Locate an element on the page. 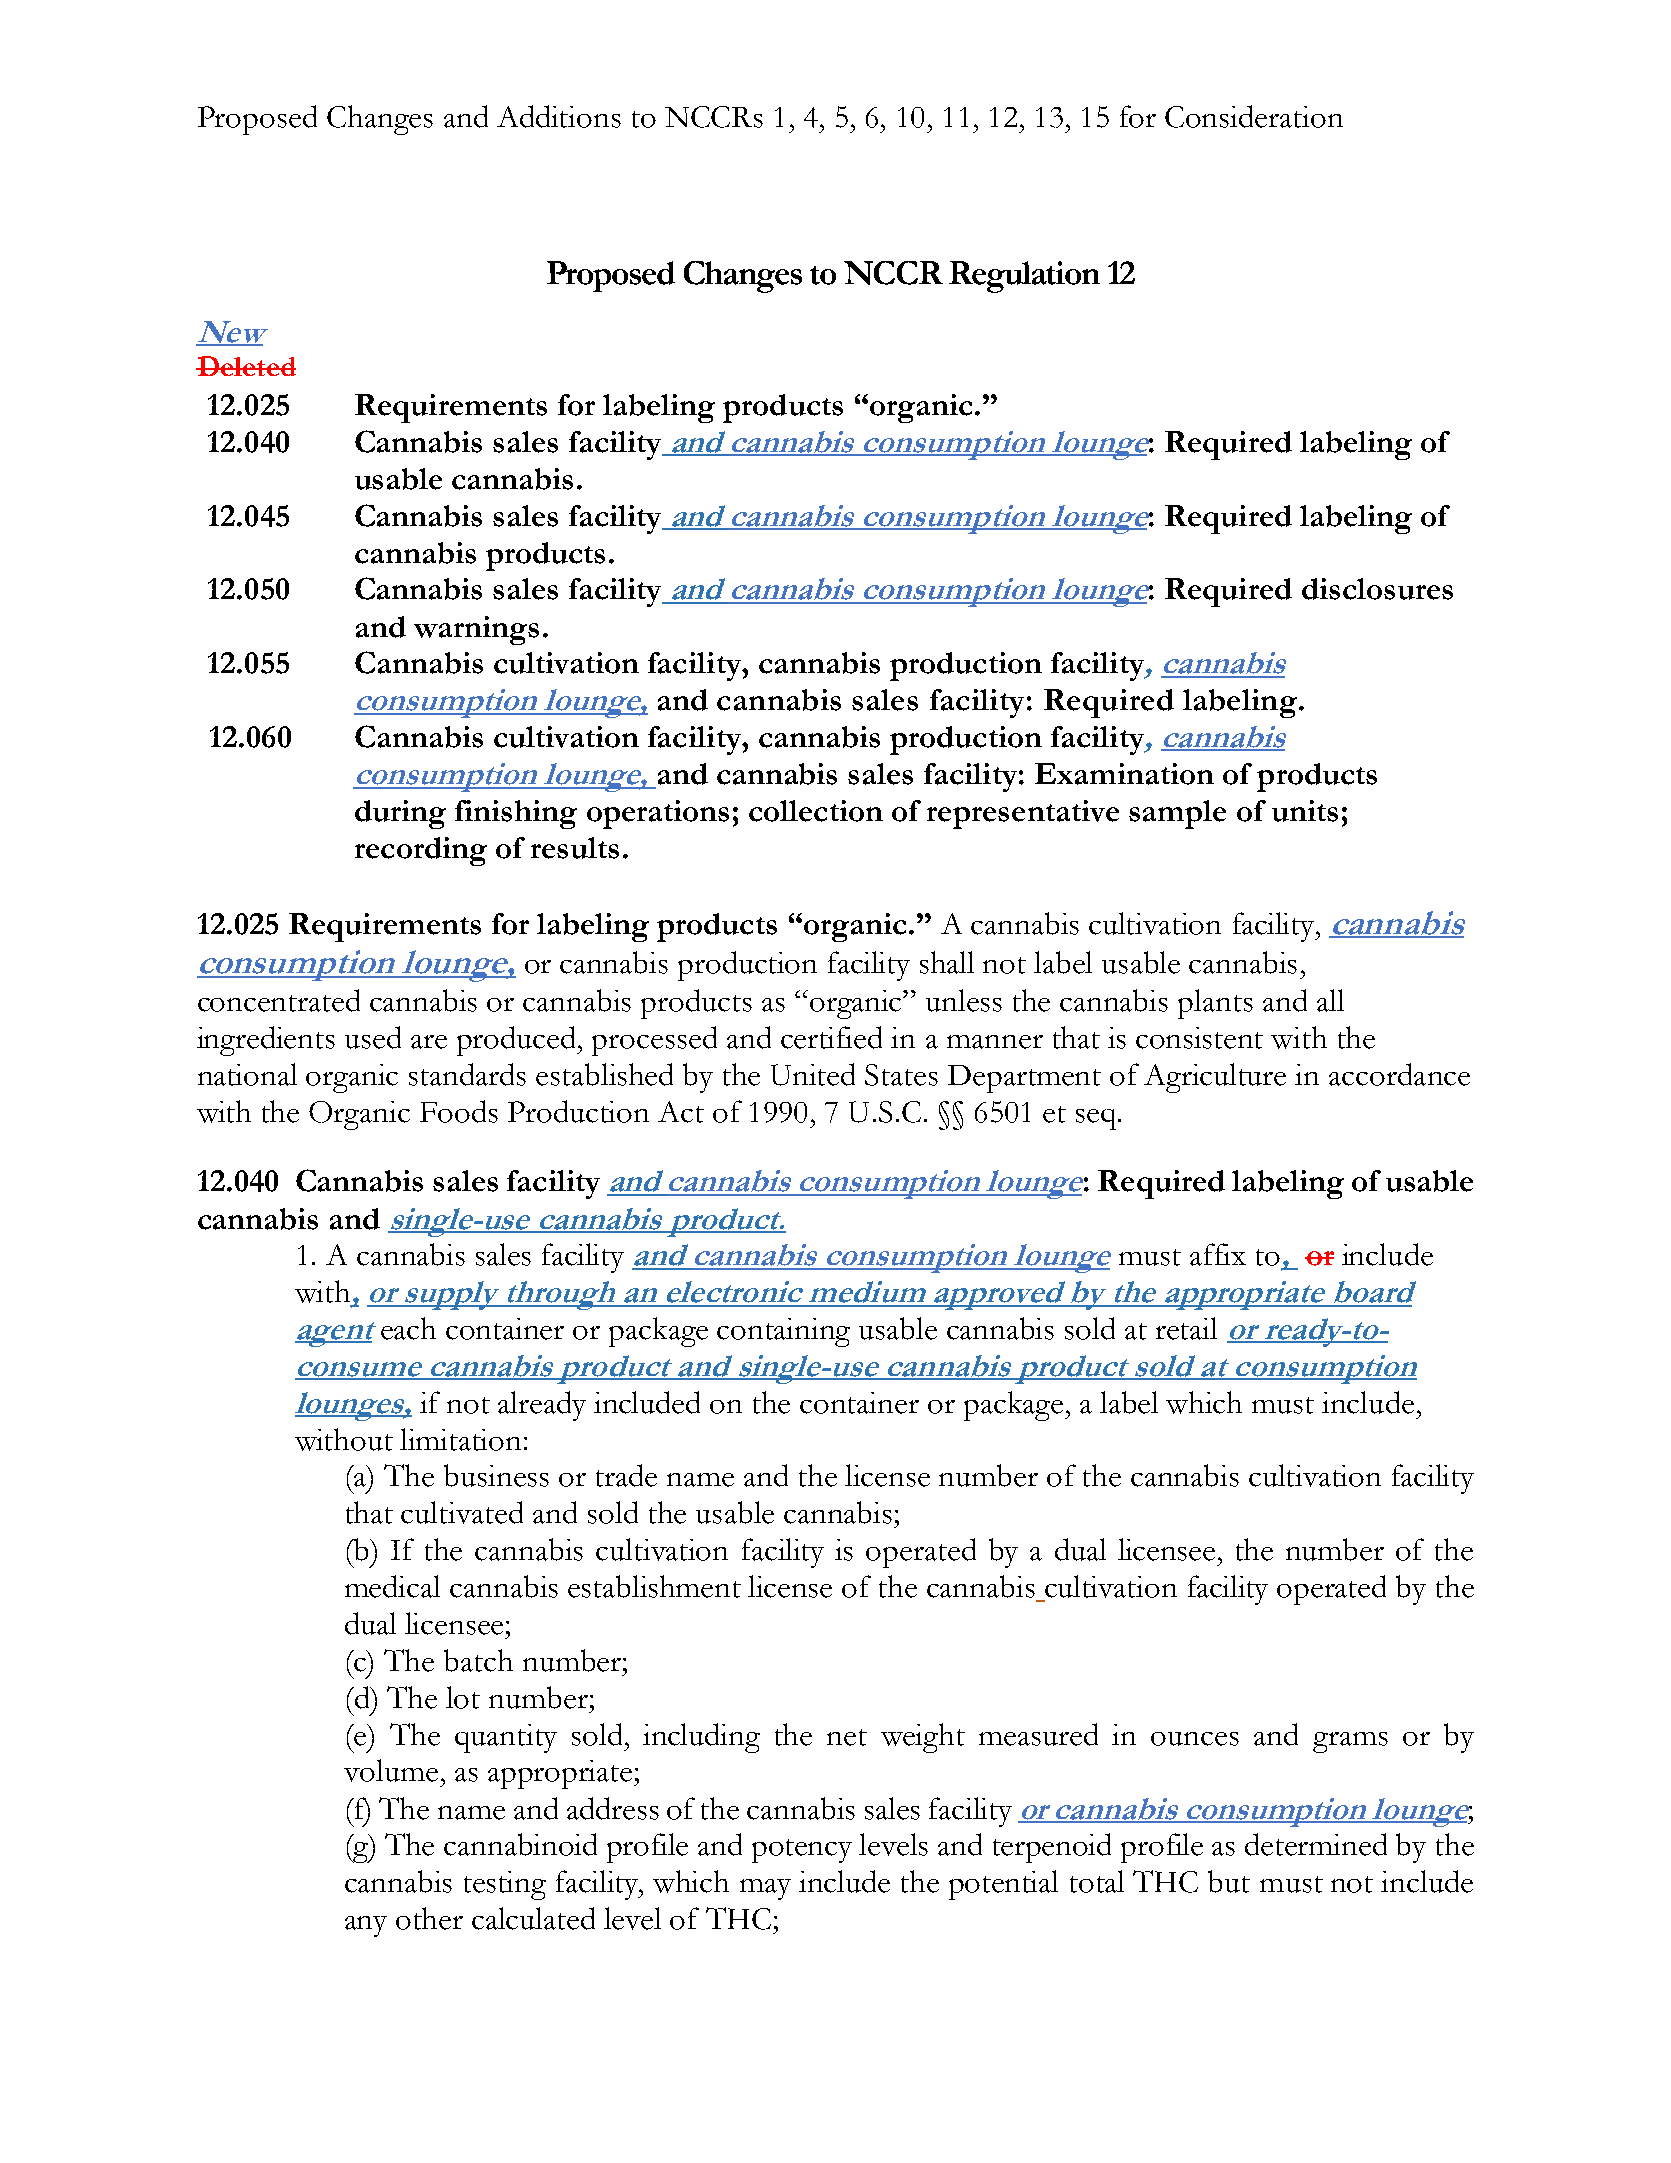 Image resolution: width=1671 pixels, height=2163 pixels. certified is located at coordinates (831, 1037).
